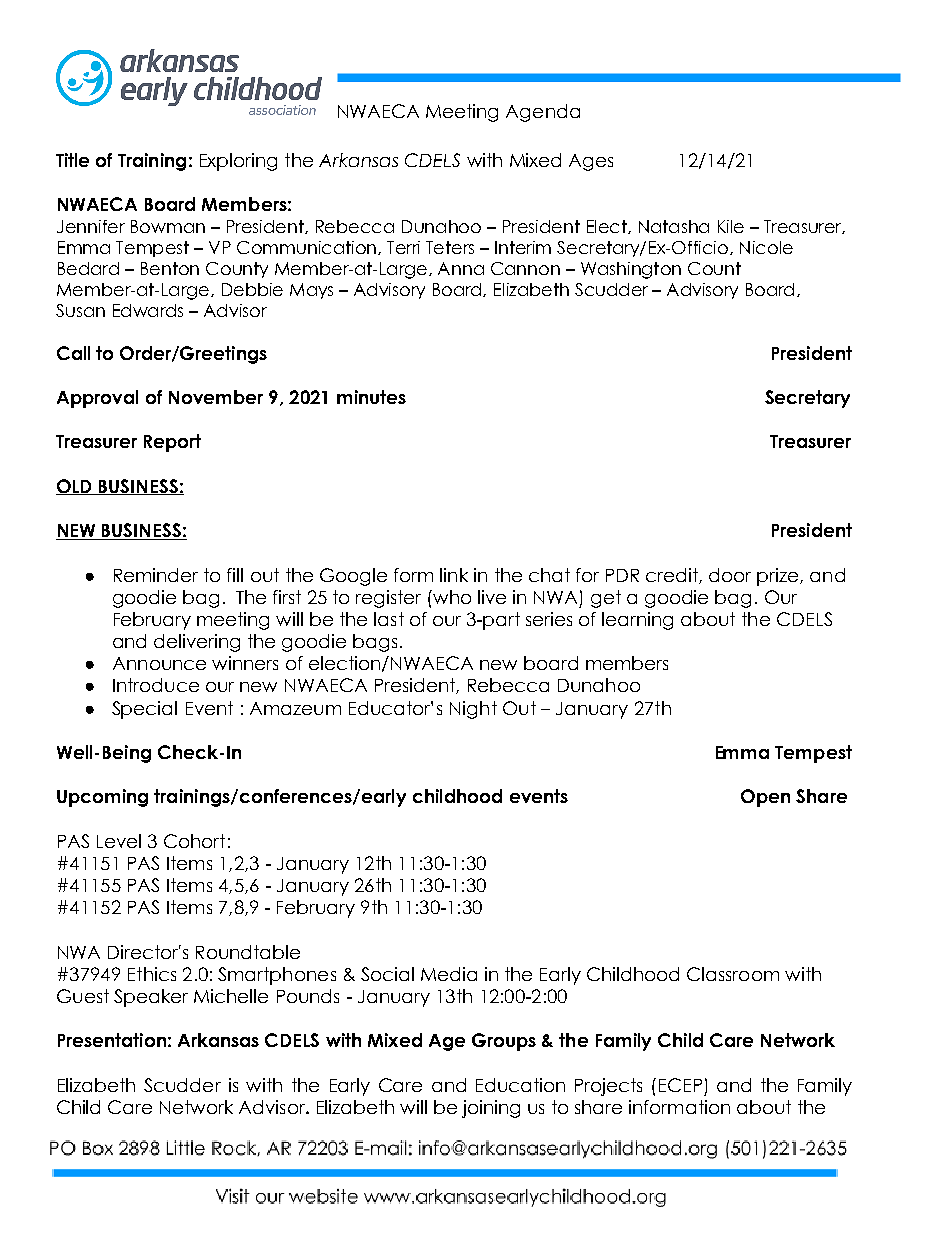 The height and width of the screenshot is (1233, 952). What do you see at coordinates (491, 1109) in the screenshot?
I see `joining` at bounding box center [491, 1109].
